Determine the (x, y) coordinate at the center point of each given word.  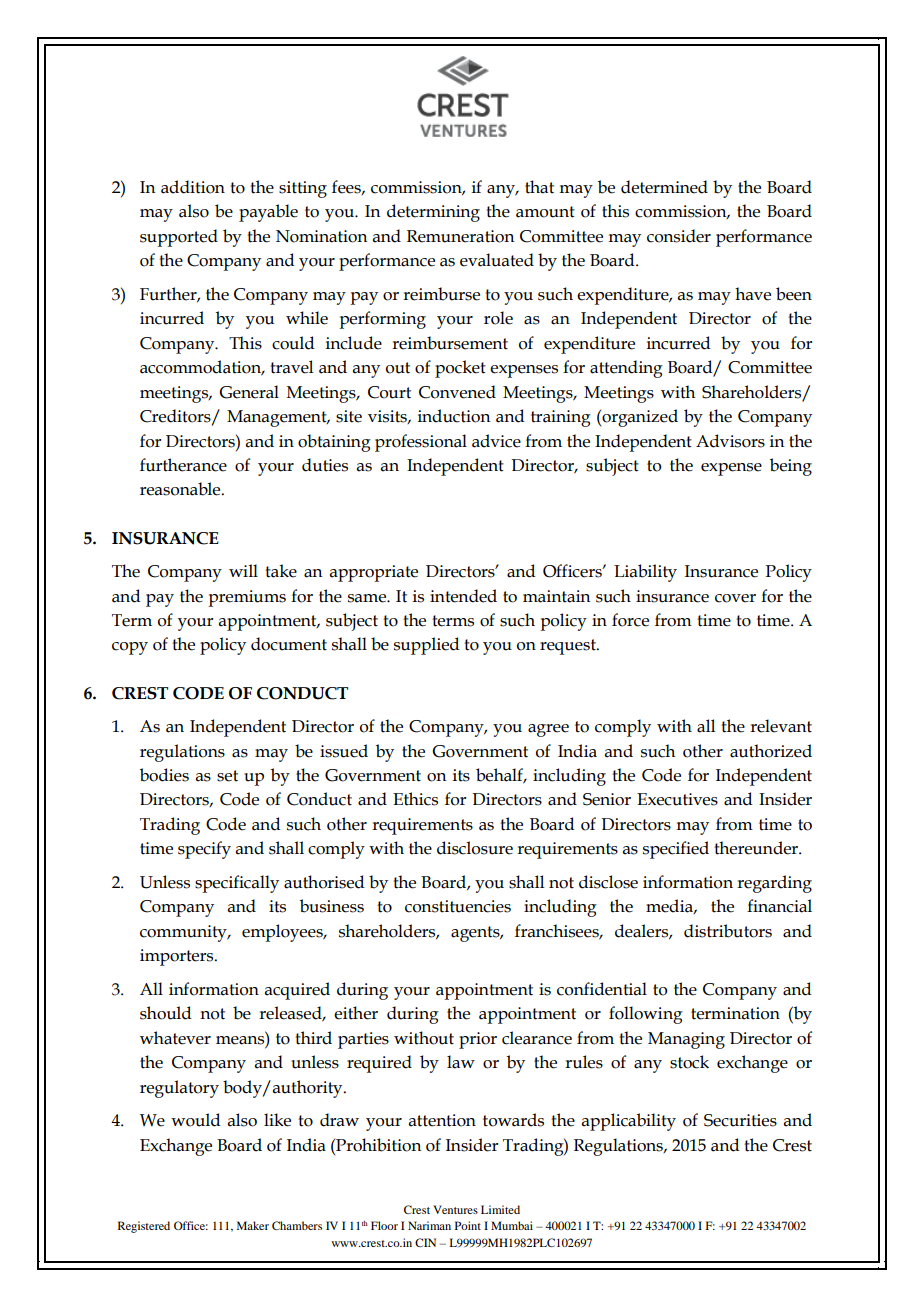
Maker (253, 1225)
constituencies (458, 906)
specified (676, 850)
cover (735, 598)
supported (179, 238)
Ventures (455, 1209)
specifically (237, 884)
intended (463, 596)
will (243, 570)
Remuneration (460, 236)
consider (679, 236)
